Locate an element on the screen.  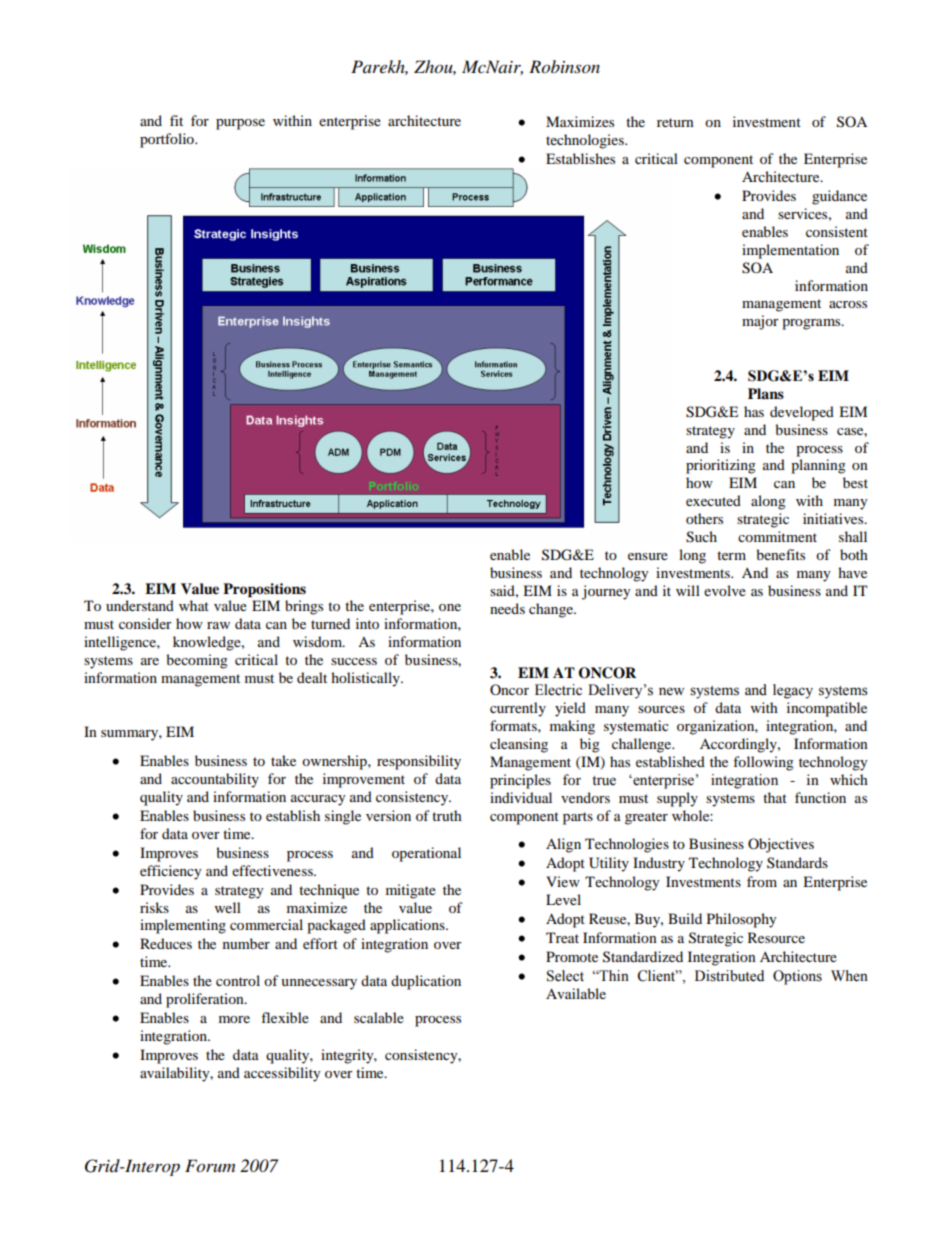
return is located at coordinates (675, 122).
